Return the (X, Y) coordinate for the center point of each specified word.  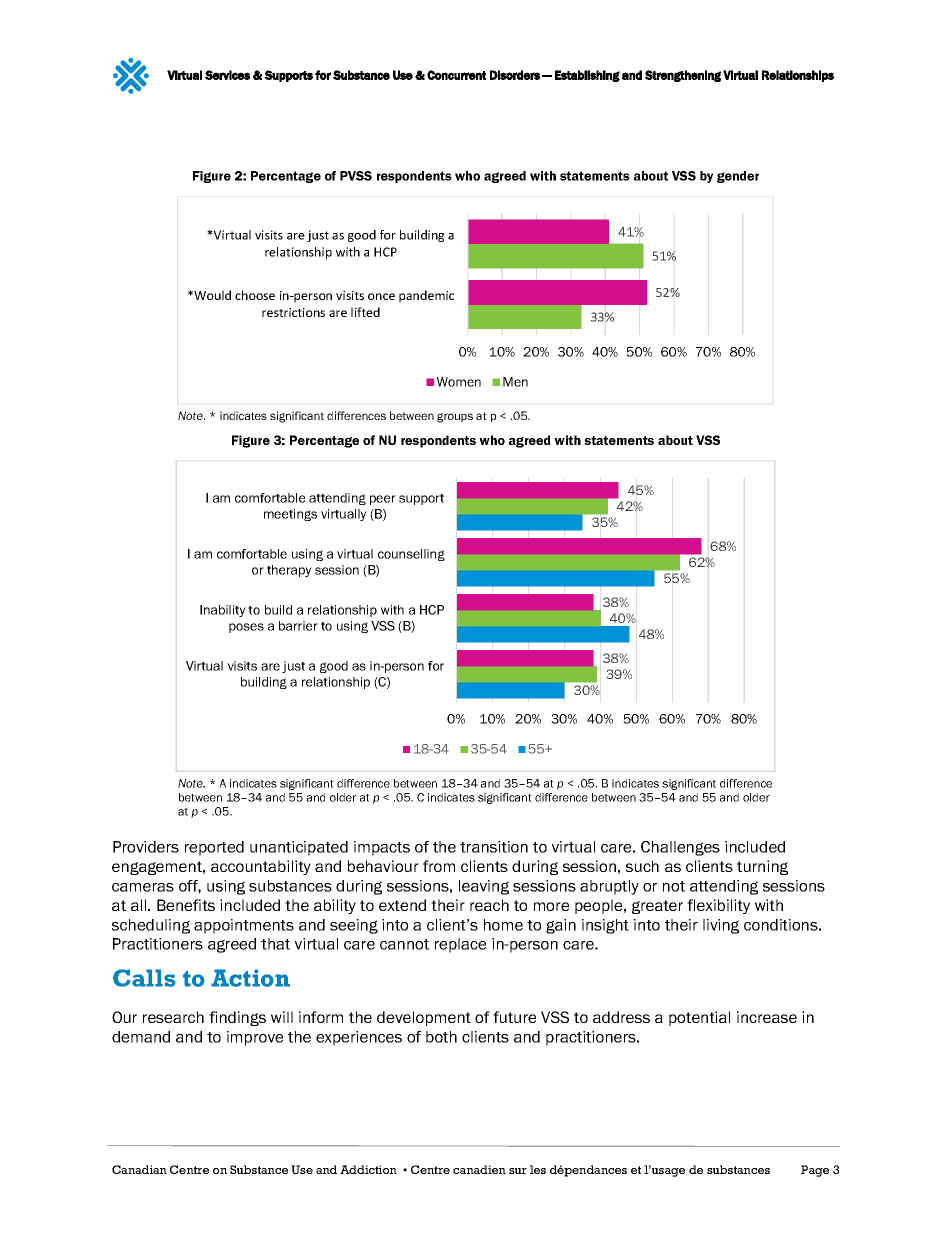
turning (762, 867)
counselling (411, 555)
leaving (484, 887)
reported (214, 848)
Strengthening (683, 76)
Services (227, 75)
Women (459, 382)
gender (738, 177)
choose (255, 295)
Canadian (139, 1169)
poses (246, 628)
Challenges (680, 848)
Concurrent (456, 75)
